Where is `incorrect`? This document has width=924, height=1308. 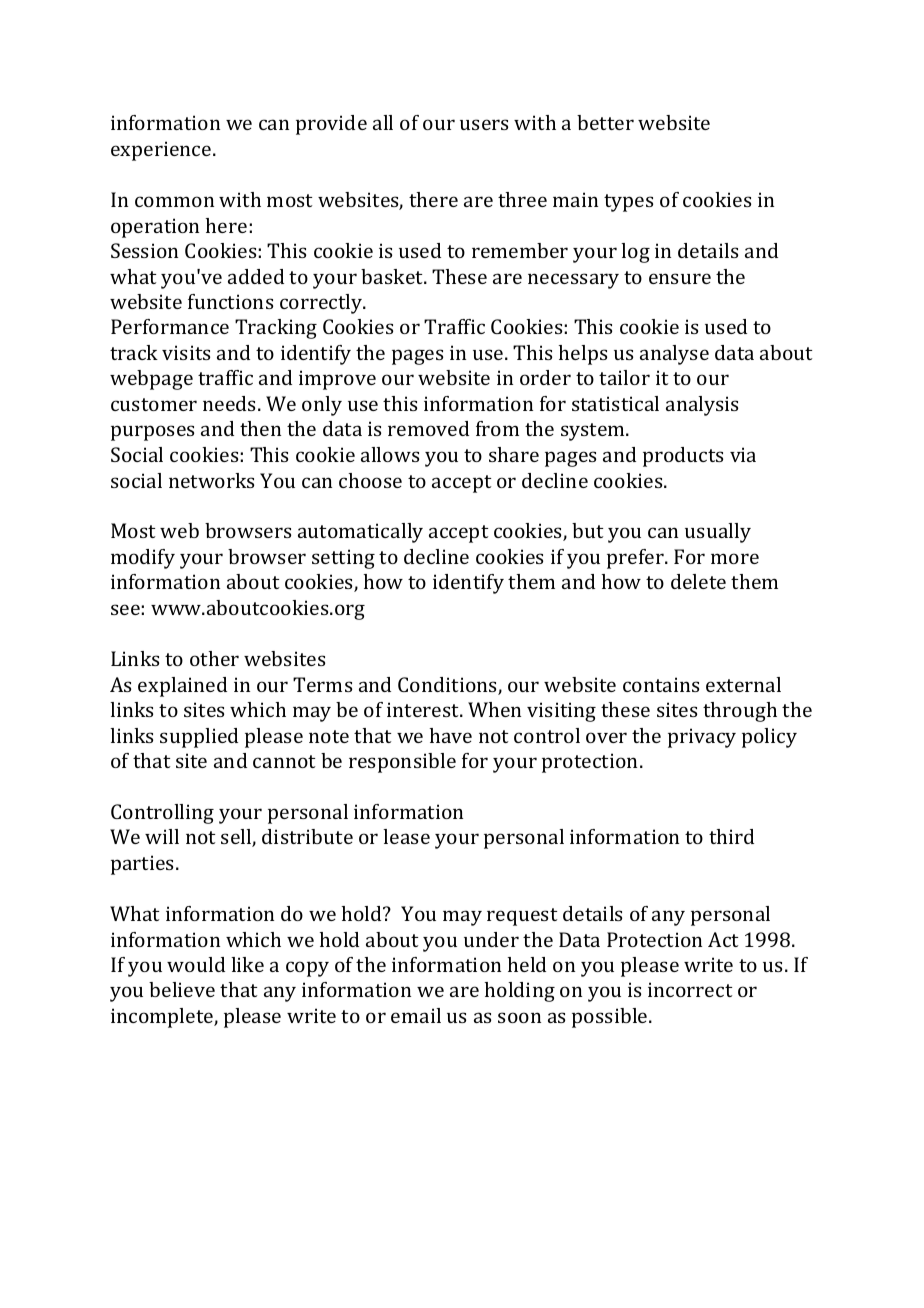
incorrect is located at coordinates (690, 989).
